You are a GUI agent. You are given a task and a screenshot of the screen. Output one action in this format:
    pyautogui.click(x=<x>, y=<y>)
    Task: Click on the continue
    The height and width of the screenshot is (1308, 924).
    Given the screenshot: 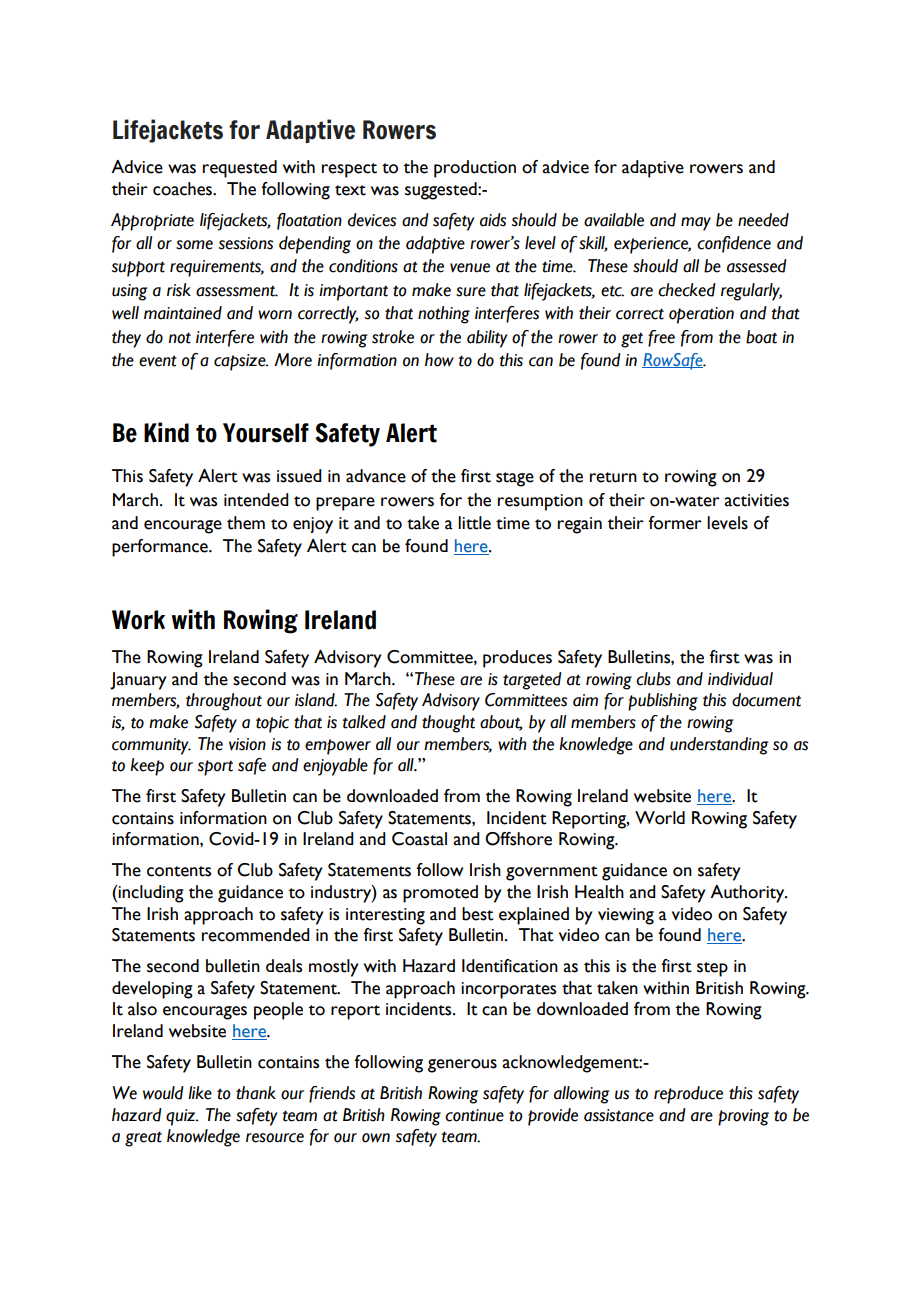 What is the action you would take?
    pyautogui.click(x=474, y=1115)
